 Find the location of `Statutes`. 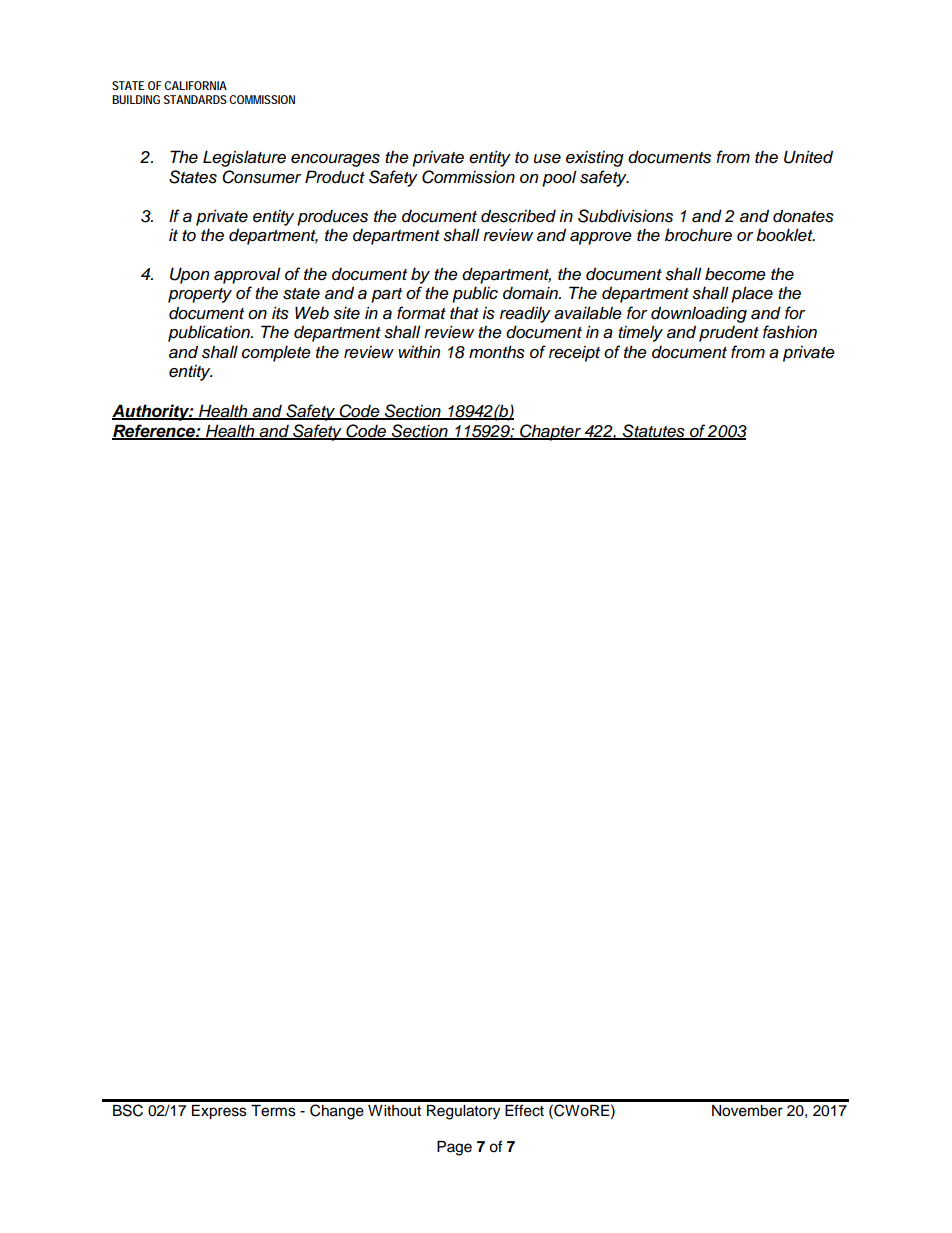

Statutes is located at coordinates (654, 431).
